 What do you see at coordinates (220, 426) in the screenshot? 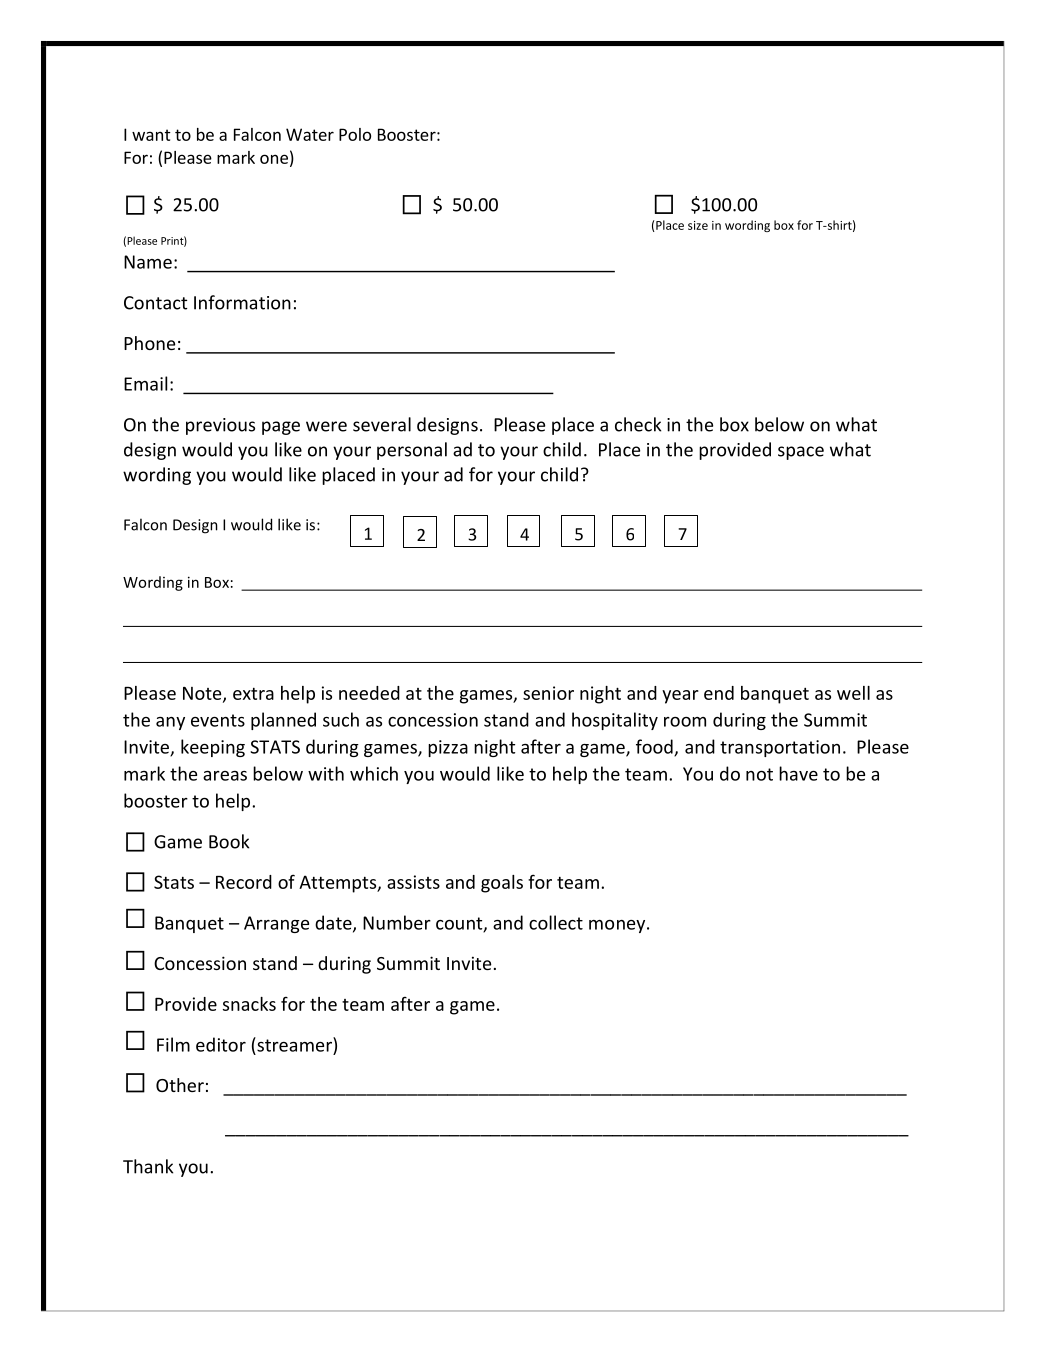
I see `previous` at bounding box center [220, 426].
